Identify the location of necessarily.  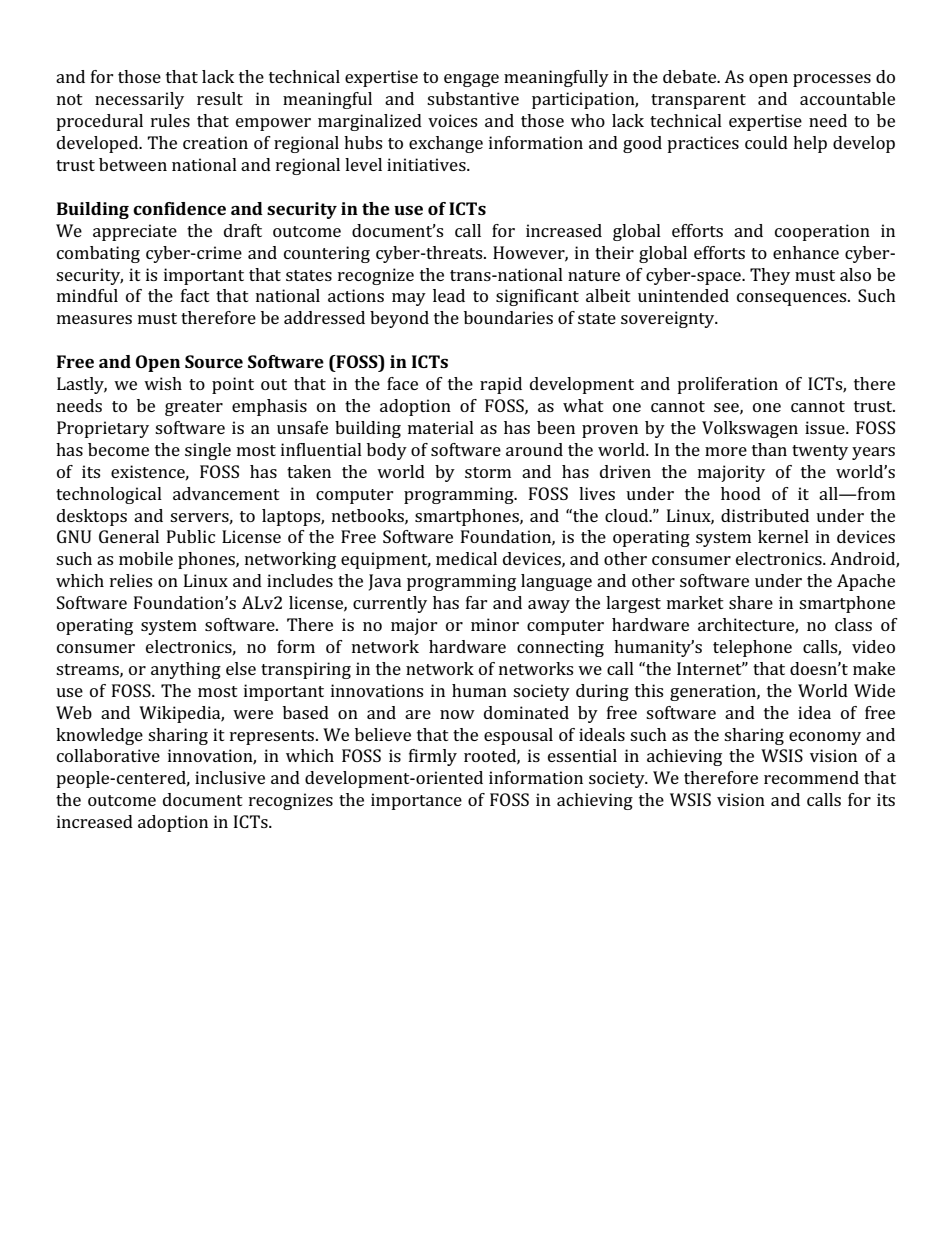
(139, 100).
